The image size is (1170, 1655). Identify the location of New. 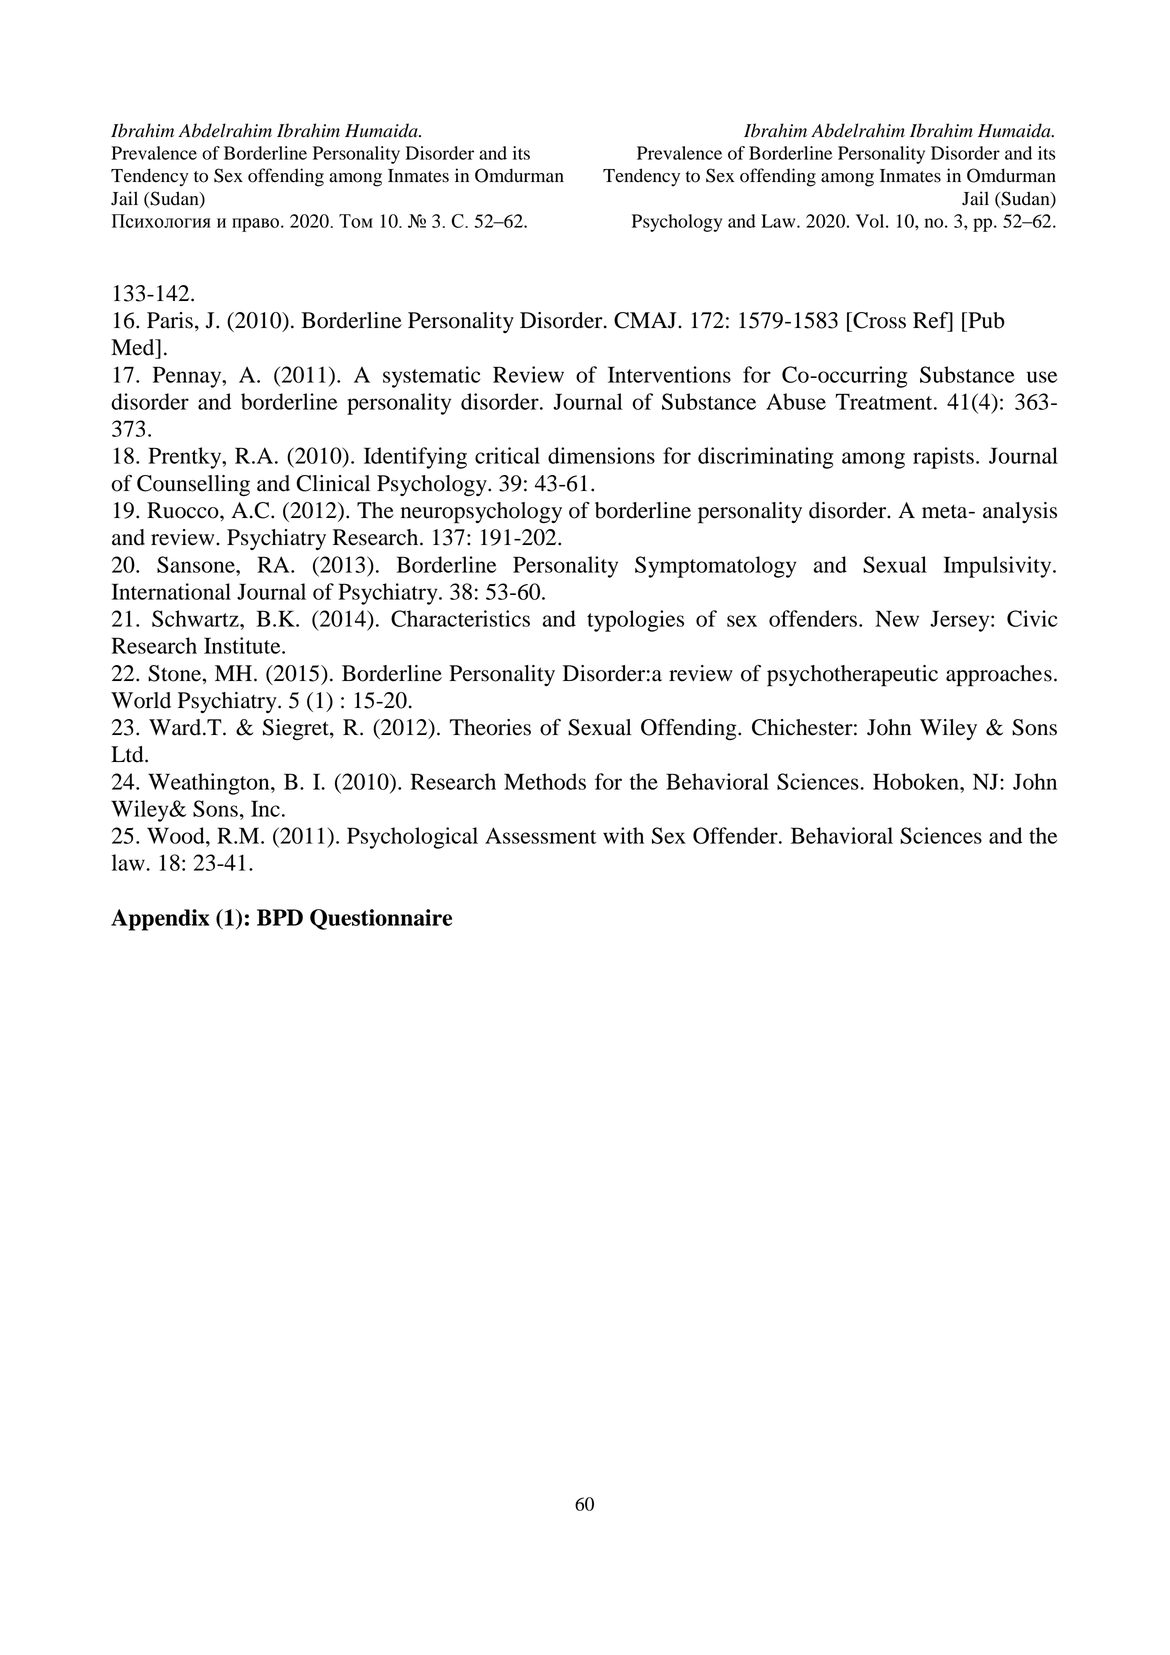
(897, 618).
